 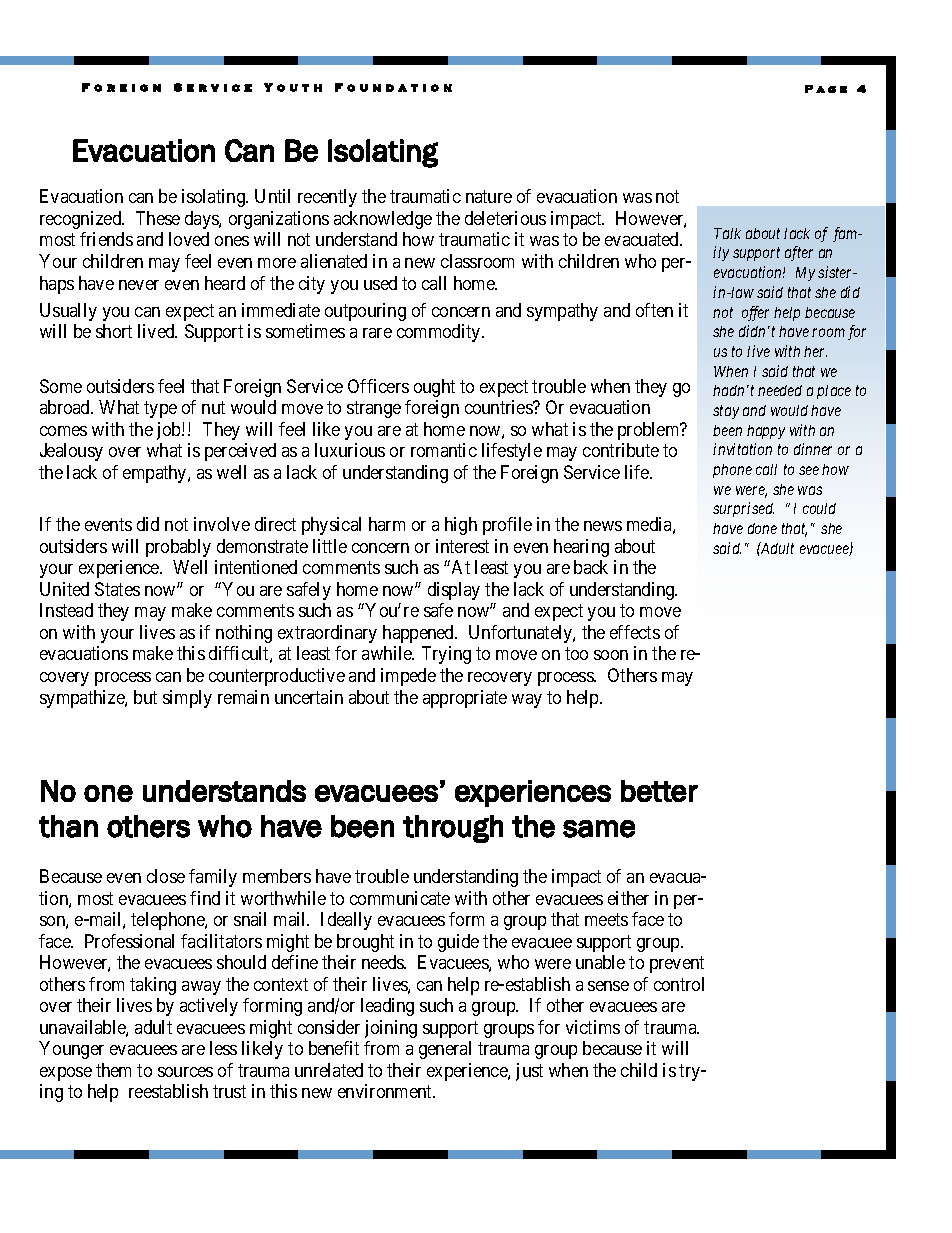 I want to click on These, so click(x=158, y=218).
